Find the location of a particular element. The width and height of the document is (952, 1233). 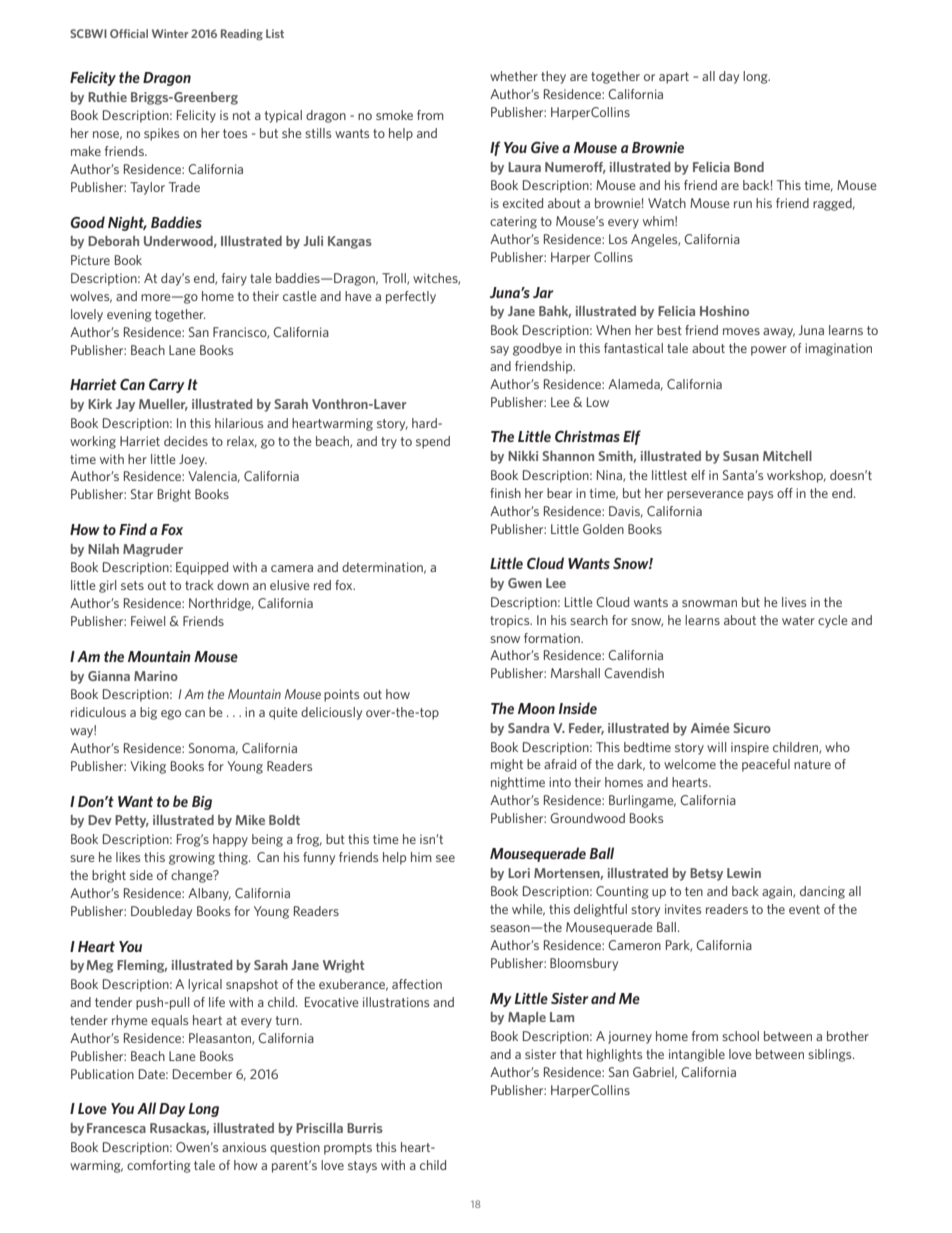

apart is located at coordinates (674, 78).
